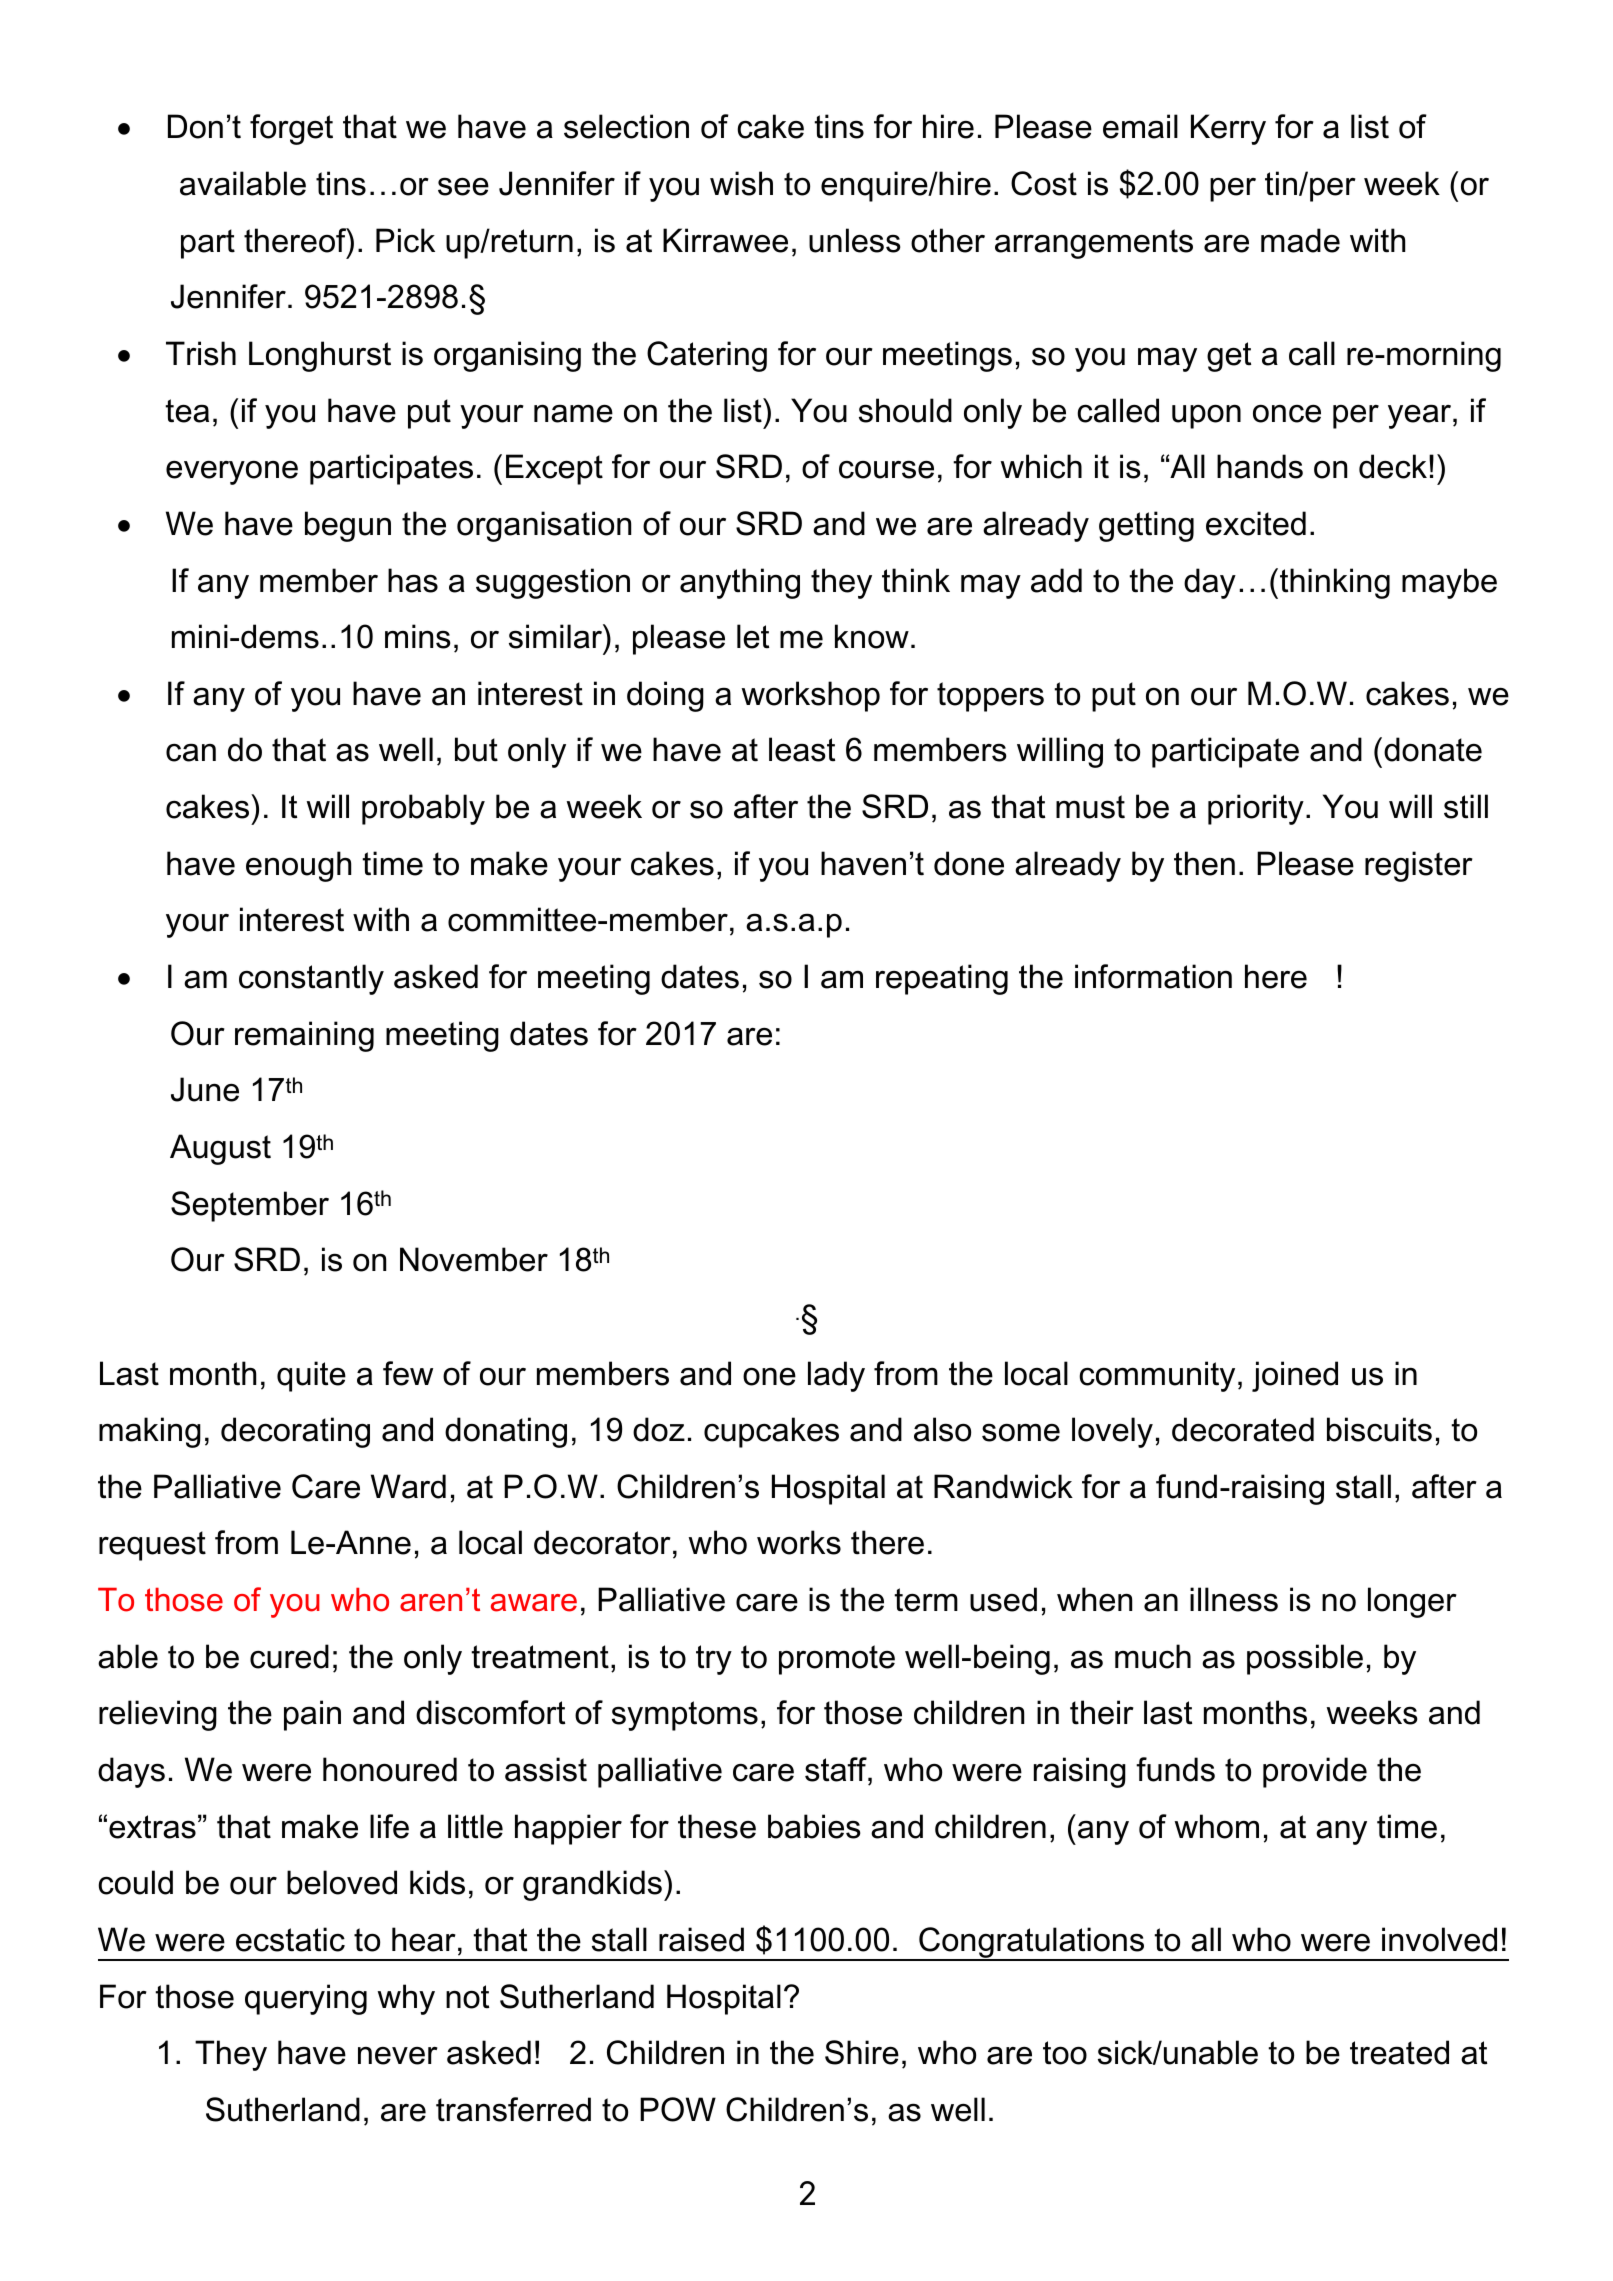 This screenshot has height=2281, width=1613. I want to click on begun, so click(348, 526).
